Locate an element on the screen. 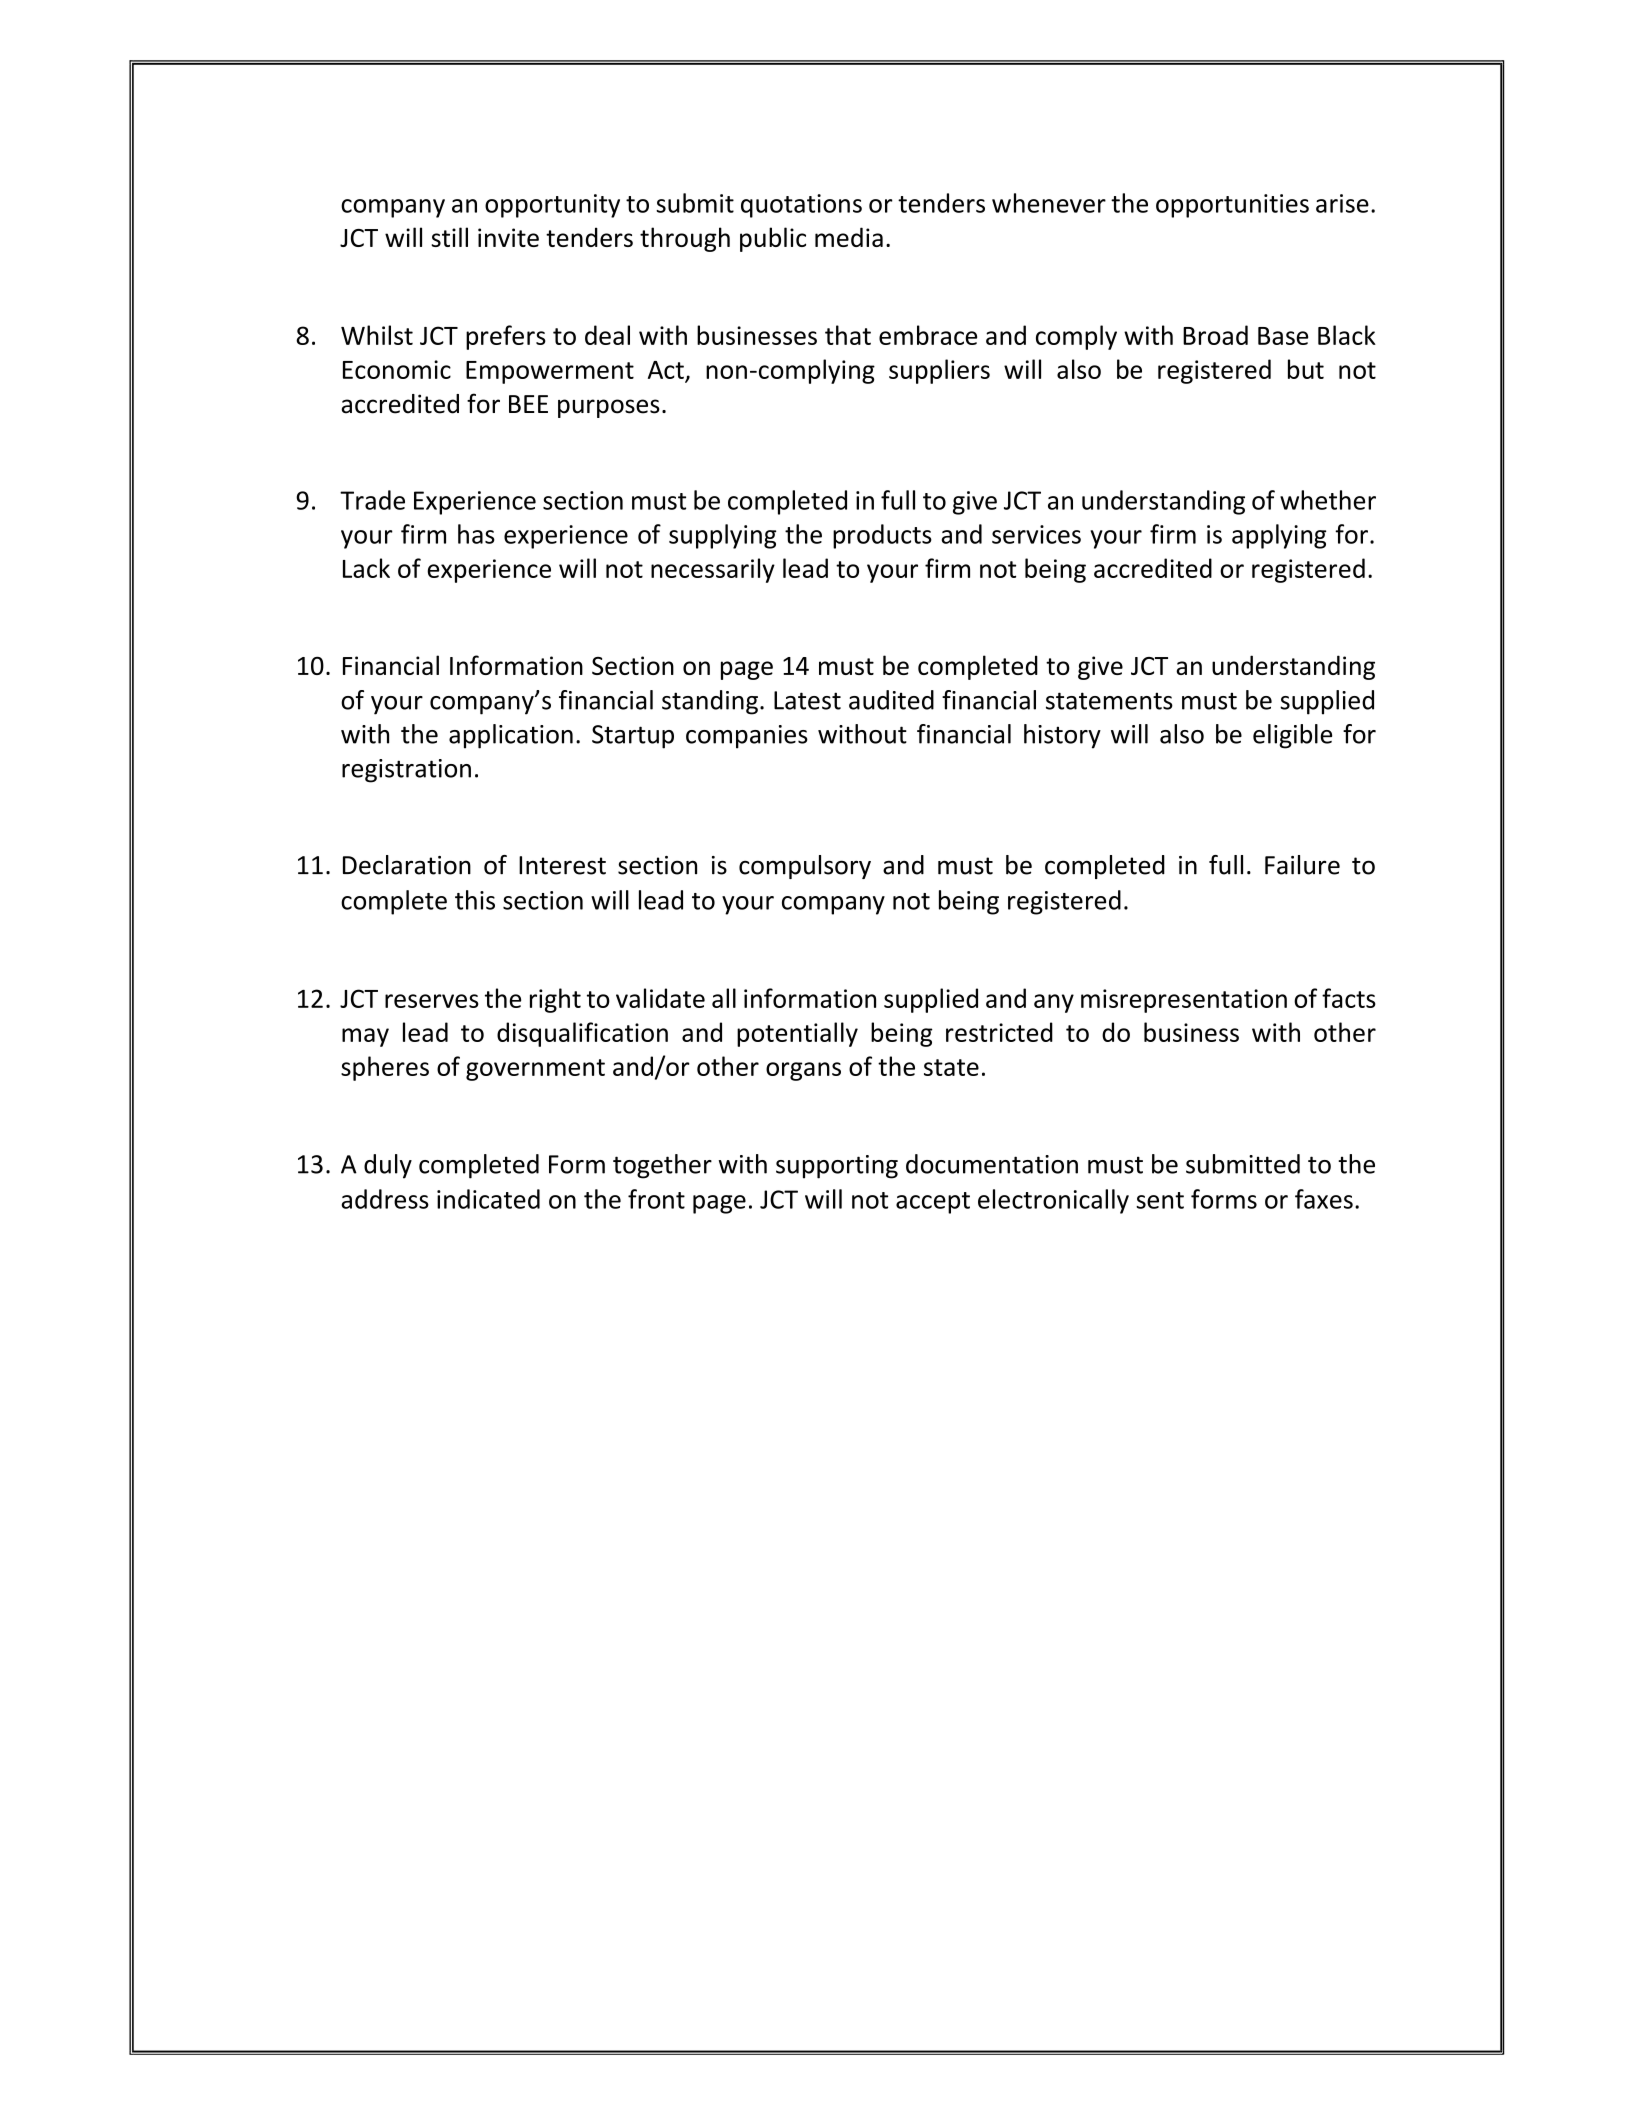 The width and height of the screenshot is (1635, 2116). indicated is located at coordinates (488, 1199).
